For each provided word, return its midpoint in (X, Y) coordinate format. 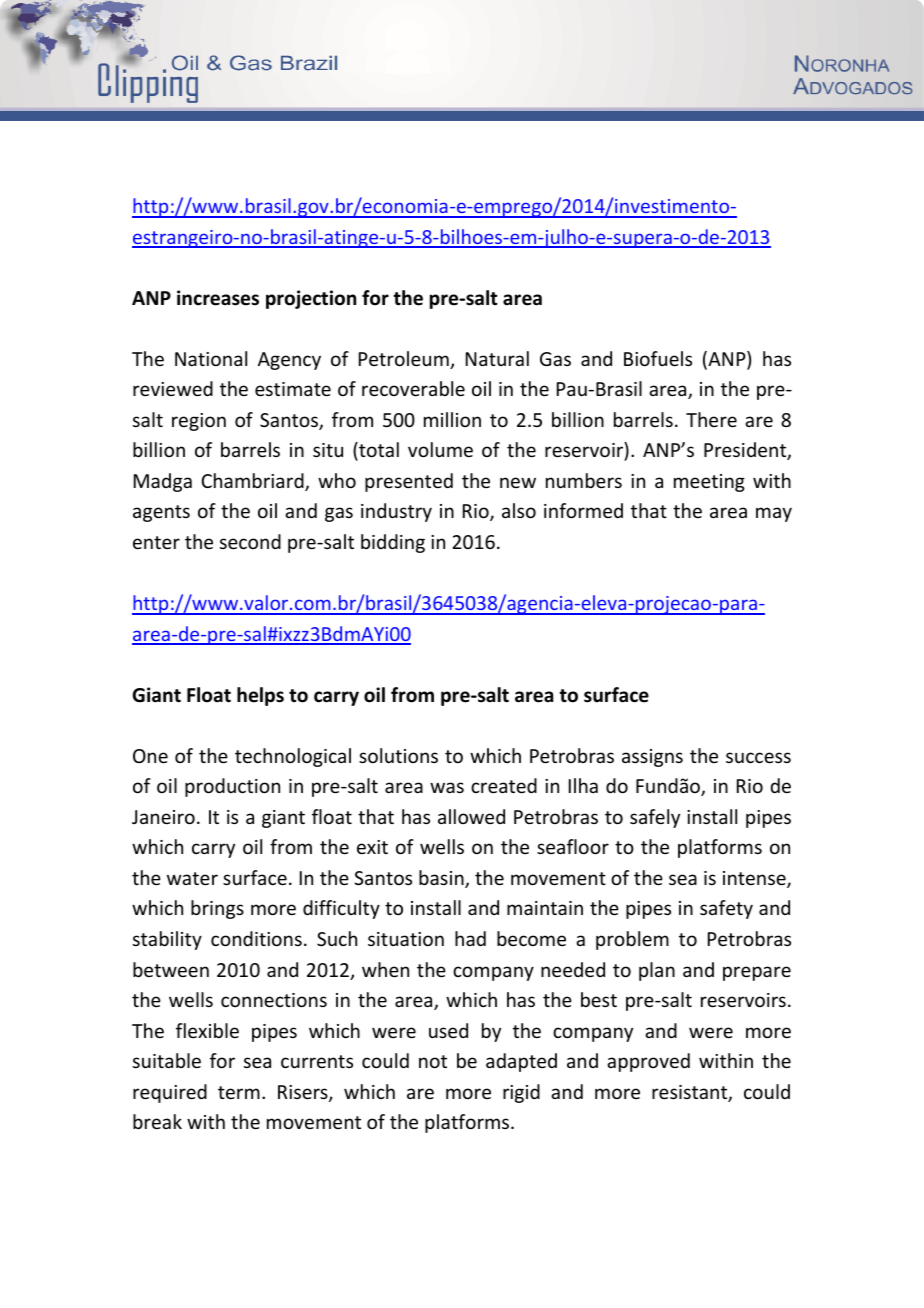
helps (260, 696)
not (433, 1061)
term (239, 1092)
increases (218, 298)
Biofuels (658, 358)
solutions (398, 755)
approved (648, 1062)
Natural (497, 358)
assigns (652, 758)
